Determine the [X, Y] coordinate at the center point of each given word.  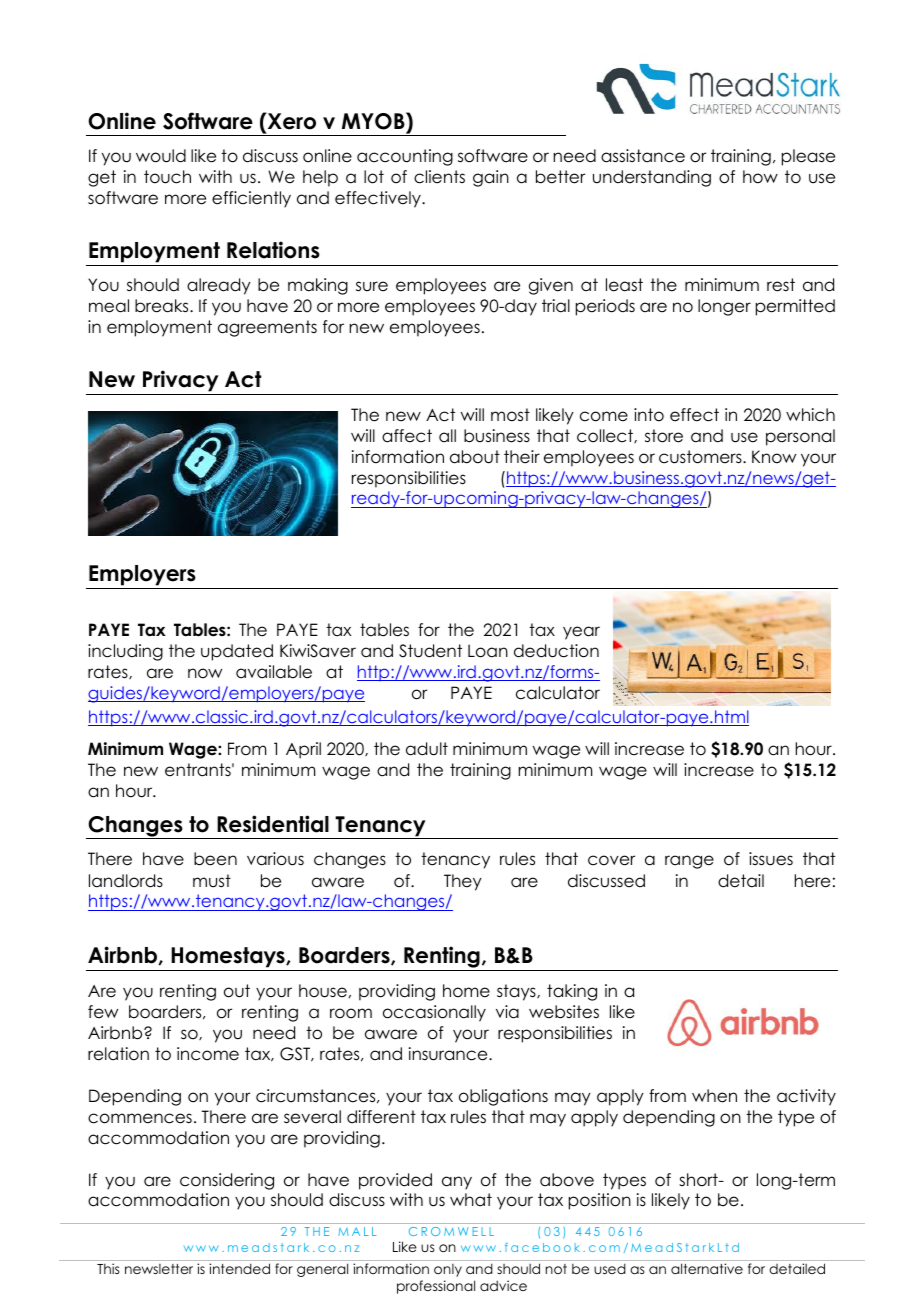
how [760, 177]
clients [439, 177]
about [475, 457]
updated [237, 652]
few [103, 1012]
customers [701, 457]
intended [239, 1268]
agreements [267, 328]
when [714, 1096]
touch [167, 177]
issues [771, 859]
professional [436, 1287]
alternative [707, 1268]
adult [427, 749]
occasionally [434, 1013]
